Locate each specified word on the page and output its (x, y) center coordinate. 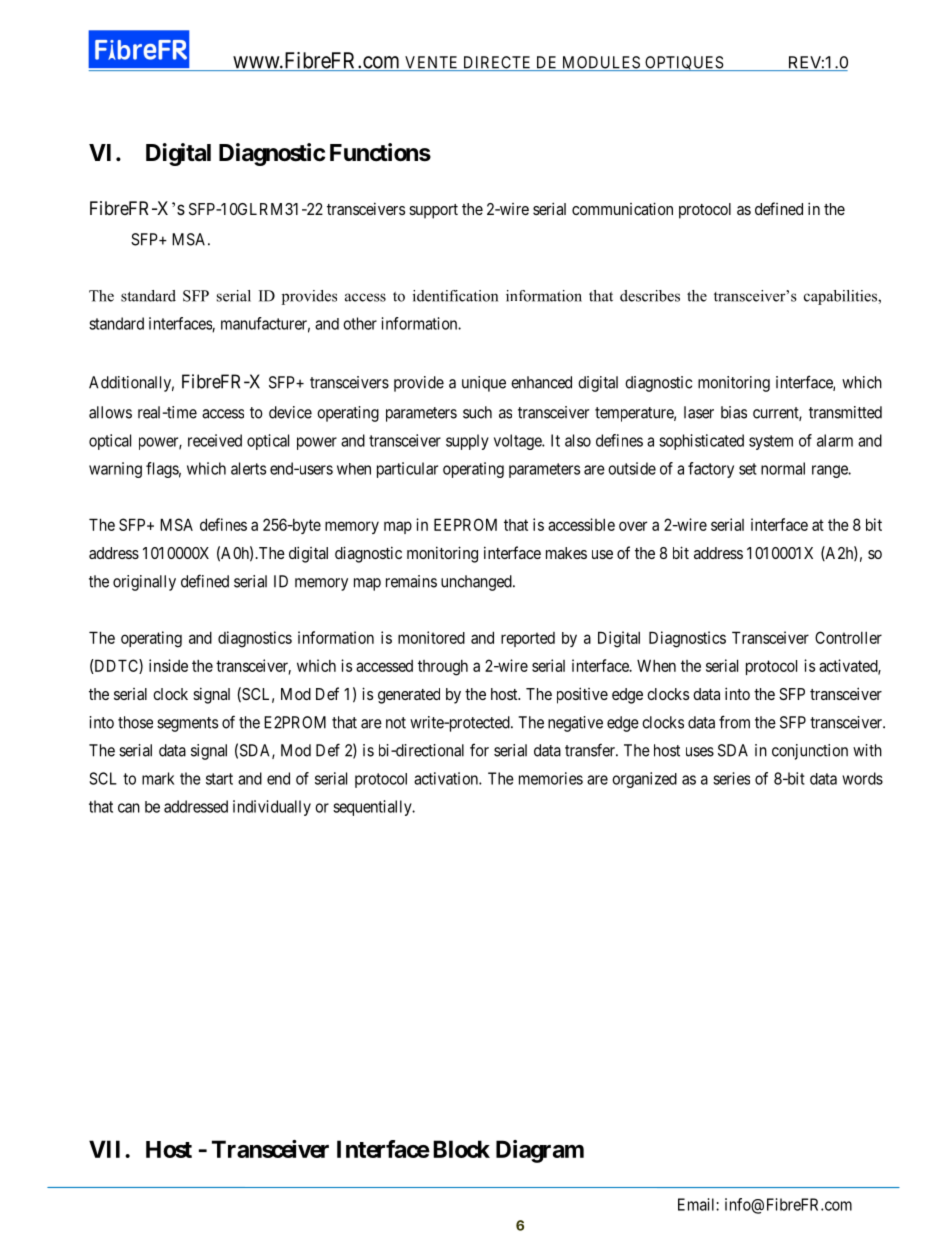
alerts (248, 468)
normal (783, 468)
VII (107, 1149)
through (443, 668)
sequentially (373, 808)
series (731, 778)
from (734, 722)
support (433, 211)
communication (622, 208)
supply (467, 442)
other (360, 323)
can (129, 808)
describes (650, 296)
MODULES (601, 63)
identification (455, 296)
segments (187, 724)
